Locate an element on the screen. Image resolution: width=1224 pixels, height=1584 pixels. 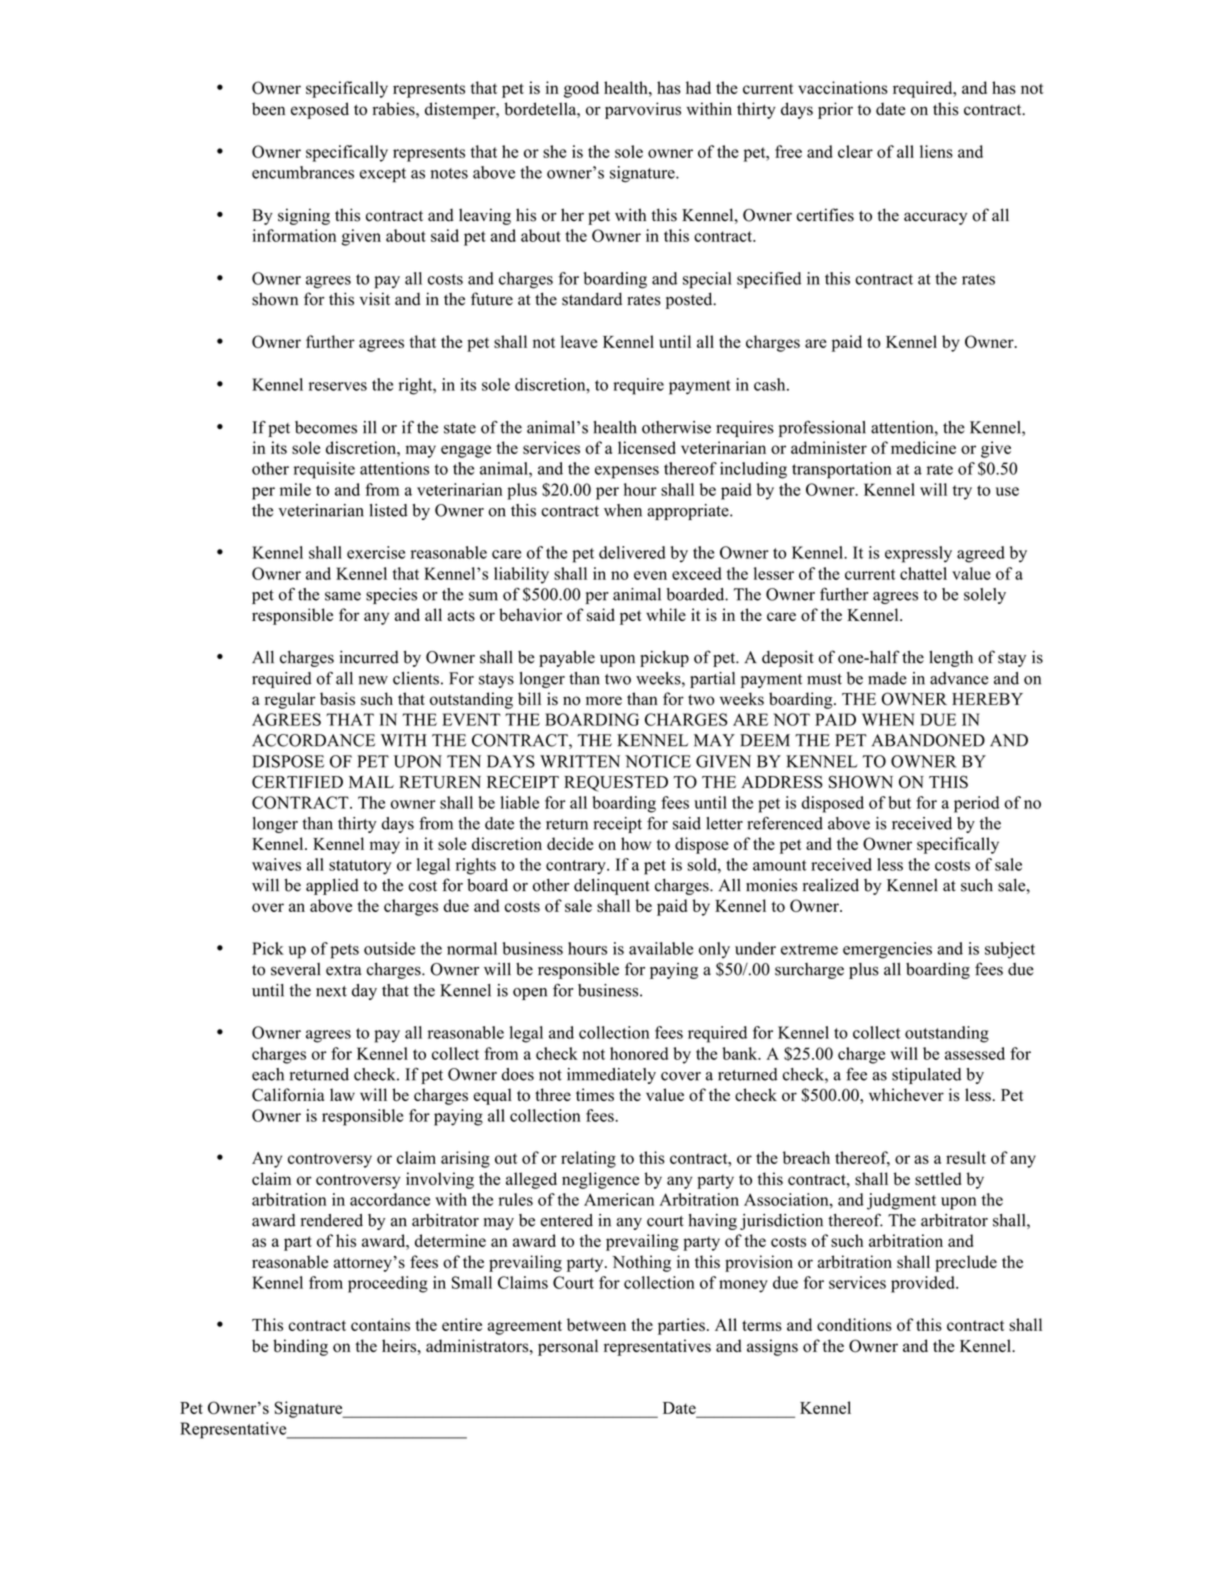
liens is located at coordinates (936, 151).
